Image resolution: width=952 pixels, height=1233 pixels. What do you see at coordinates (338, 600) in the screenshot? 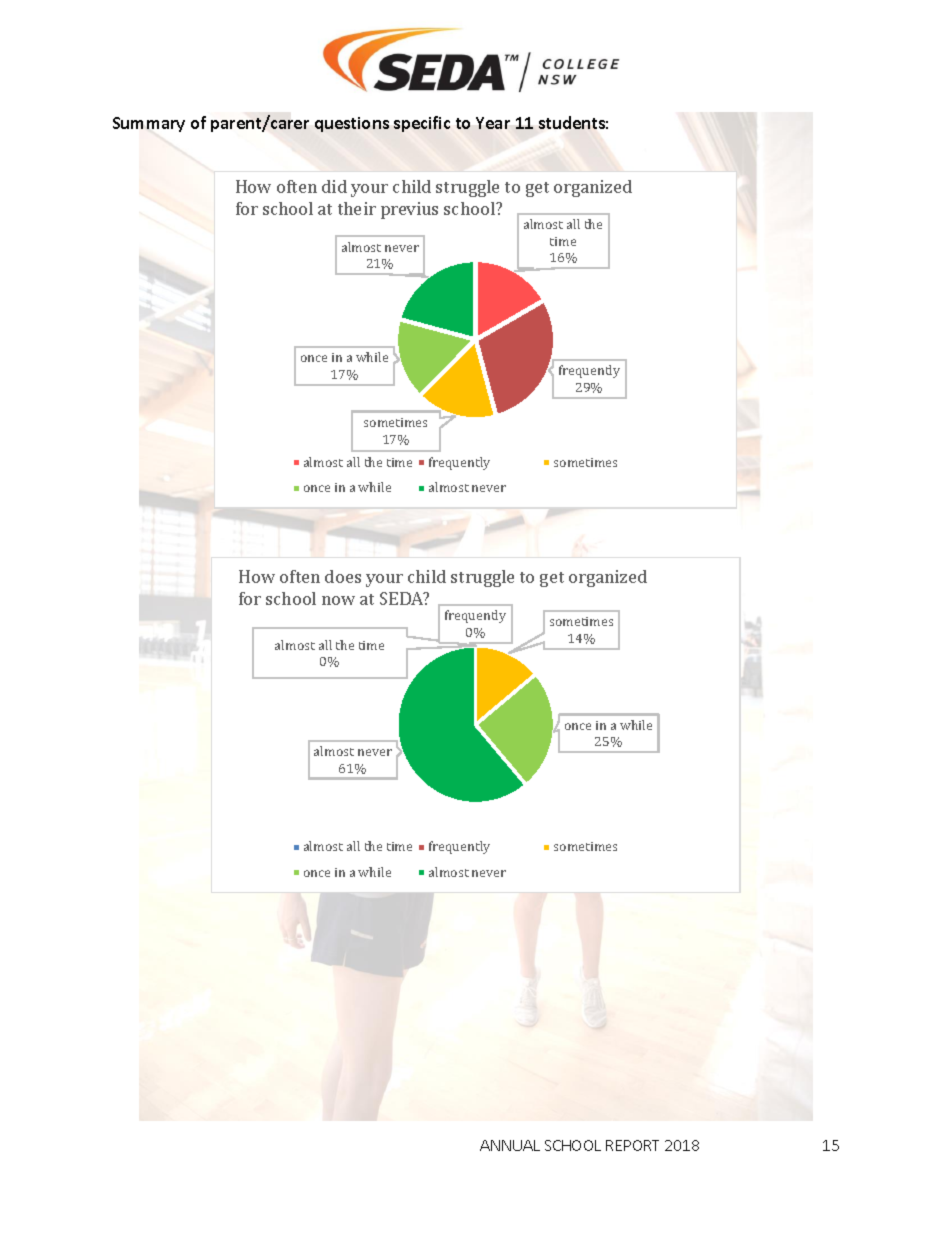
I see `now` at bounding box center [338, 600].
